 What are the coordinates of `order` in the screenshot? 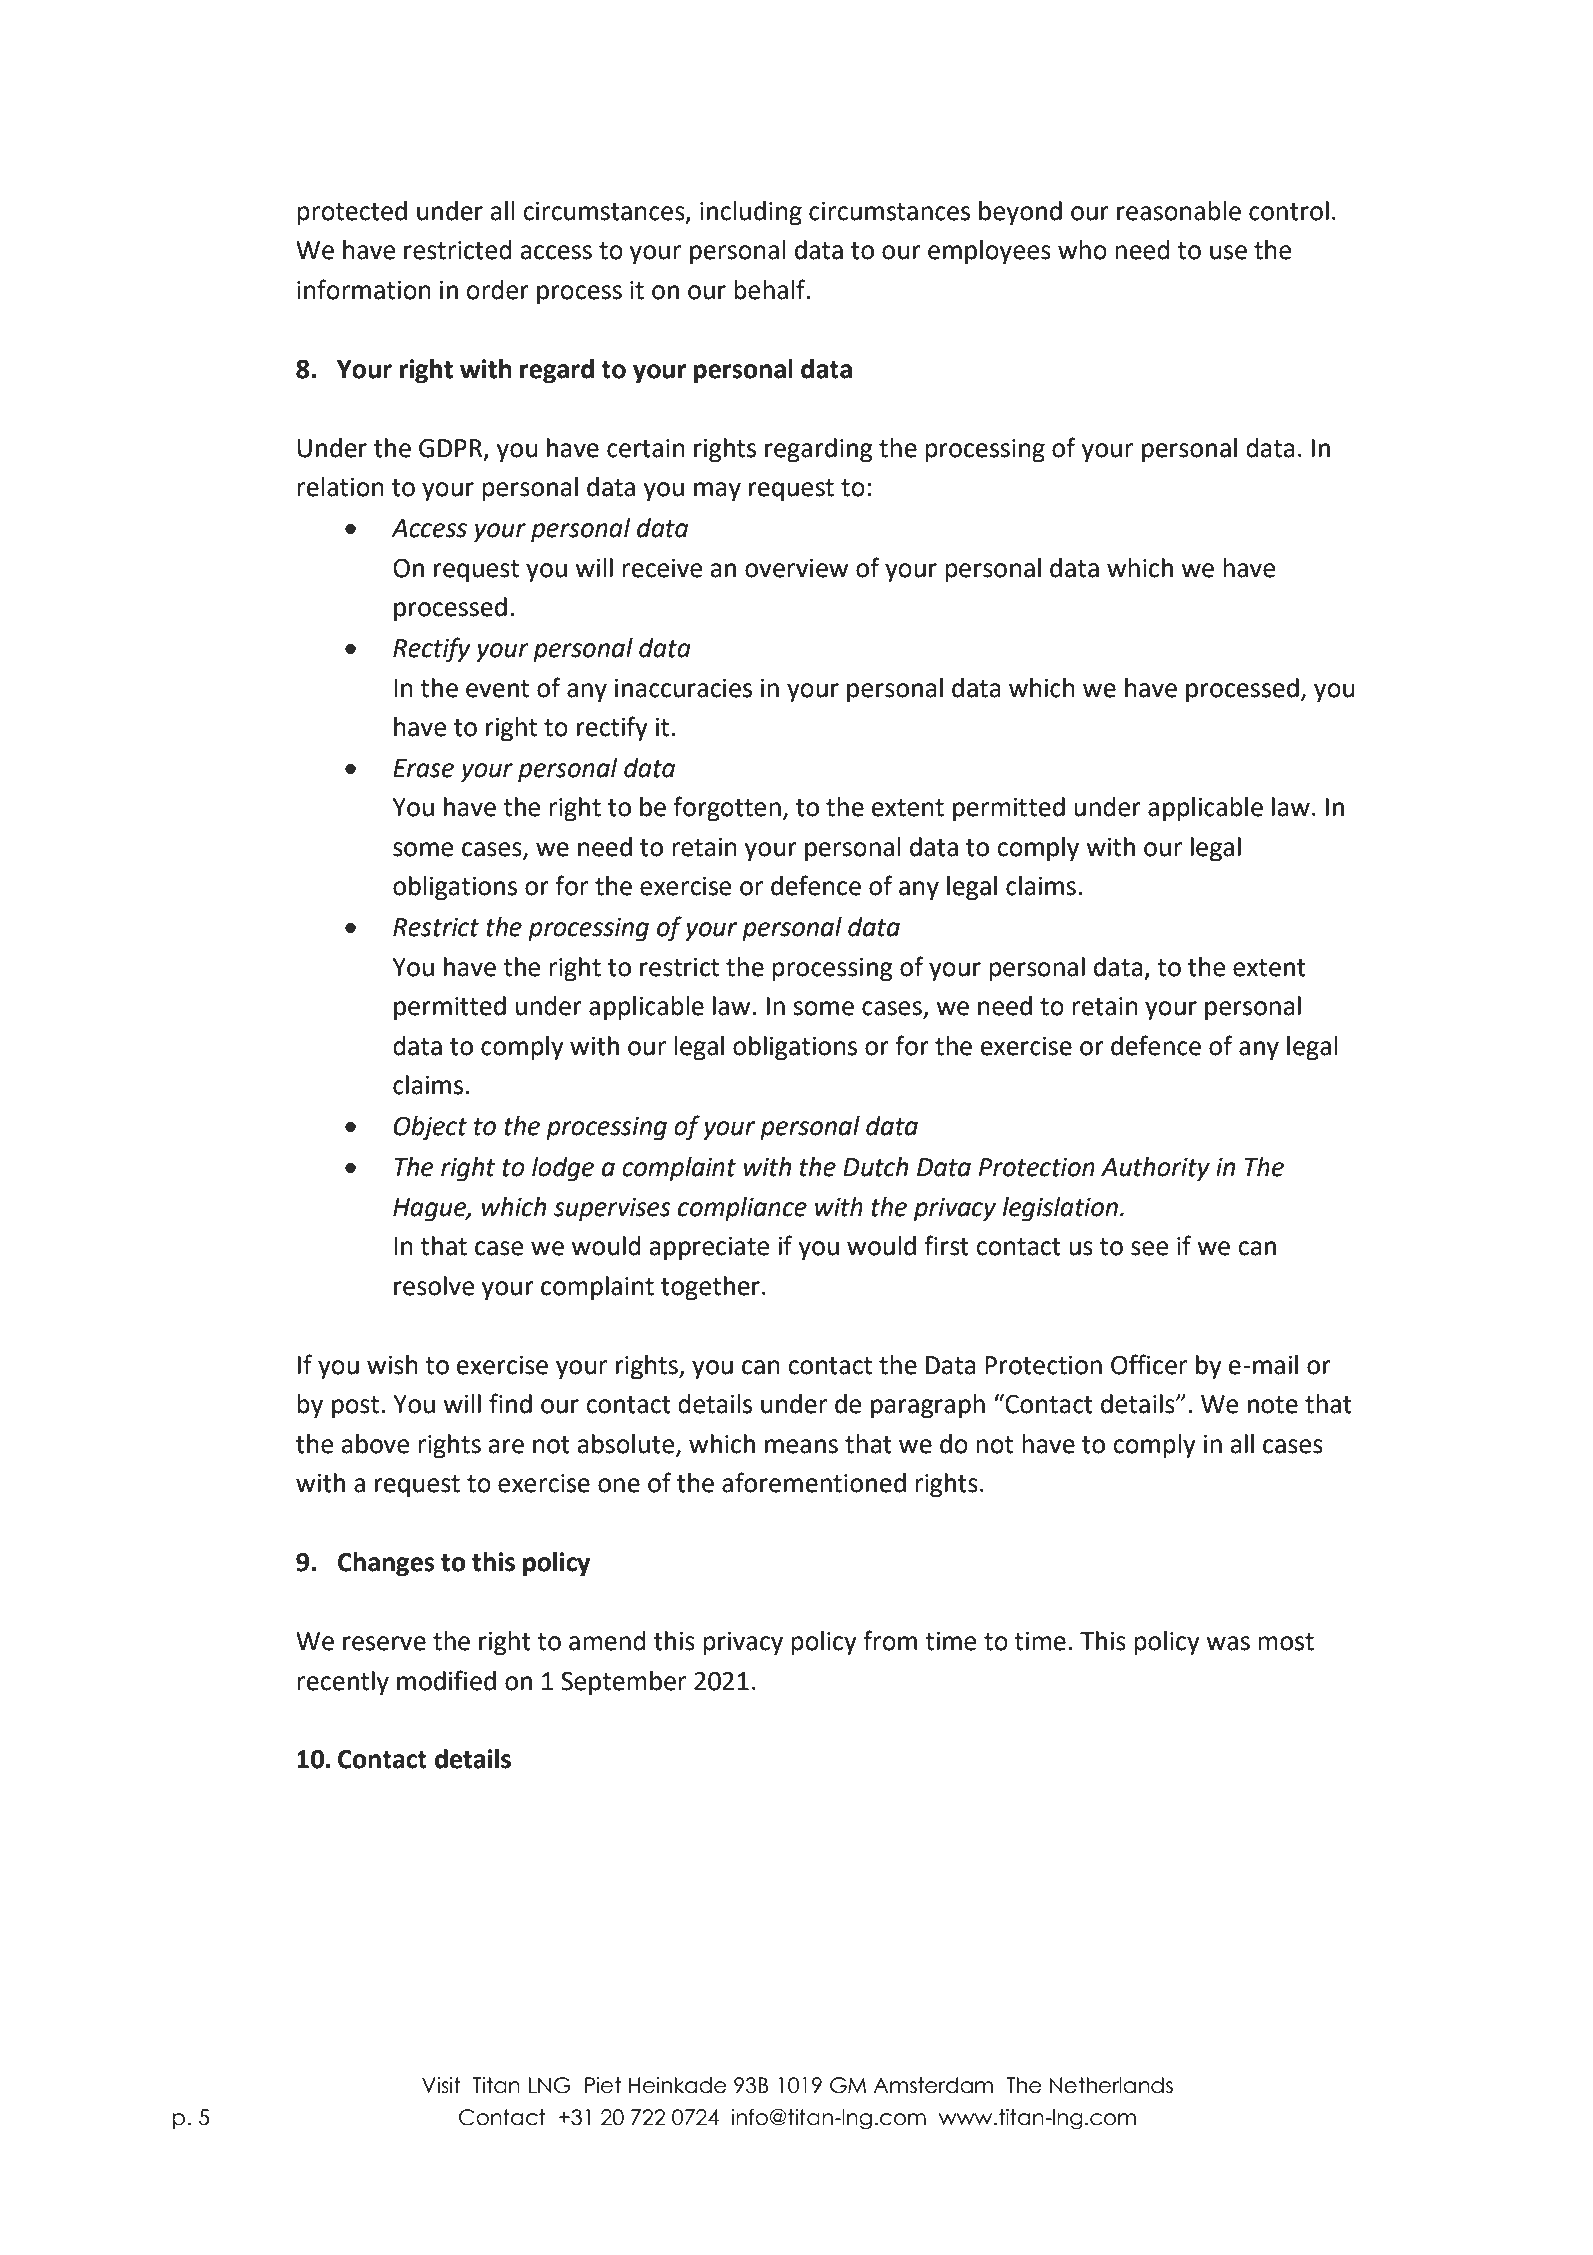 It's located at (497, 290).
